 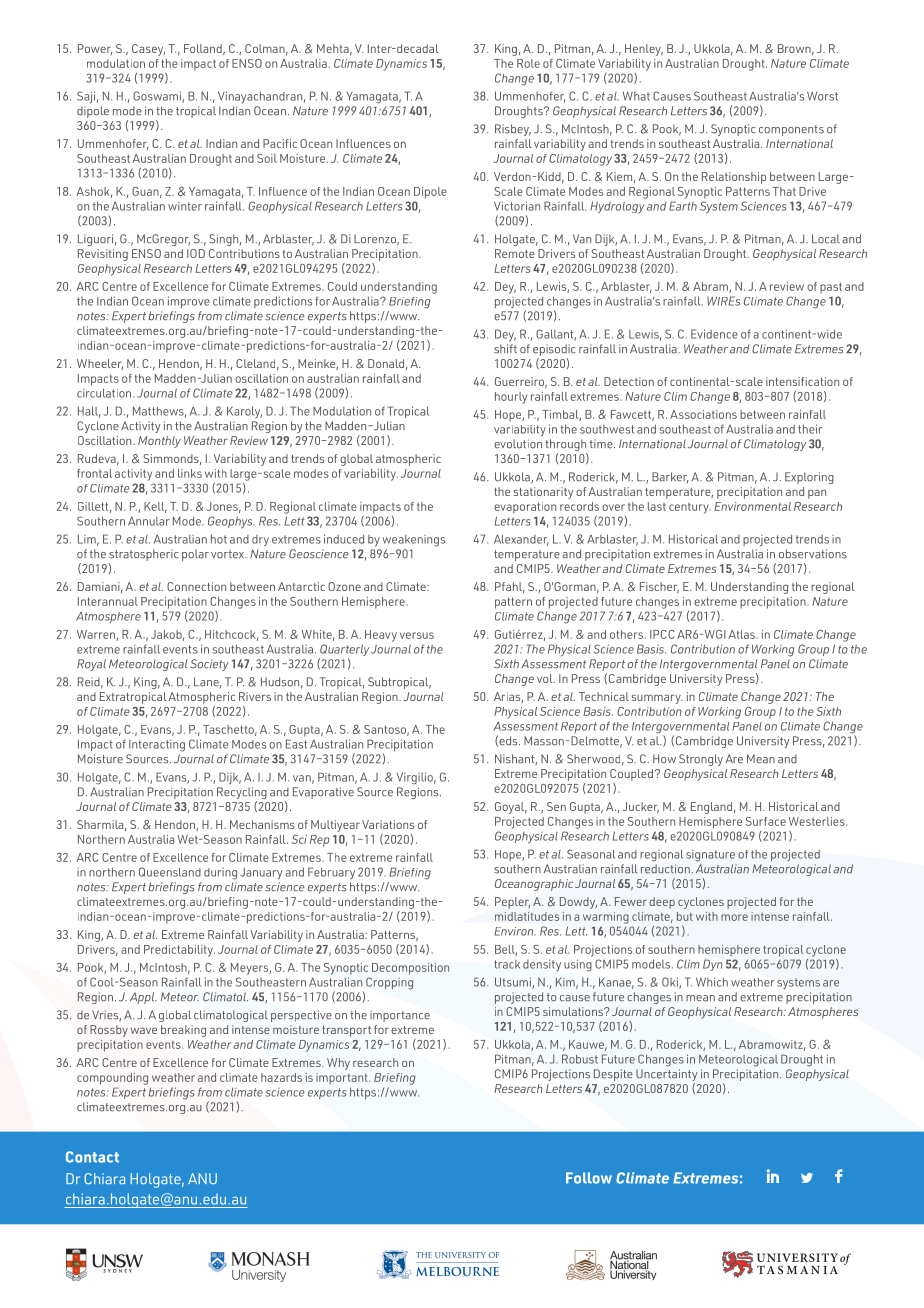 What do you see at coordinates (170, 872) in the document?
I see `Queensland` at bounding box center [170, 872].
